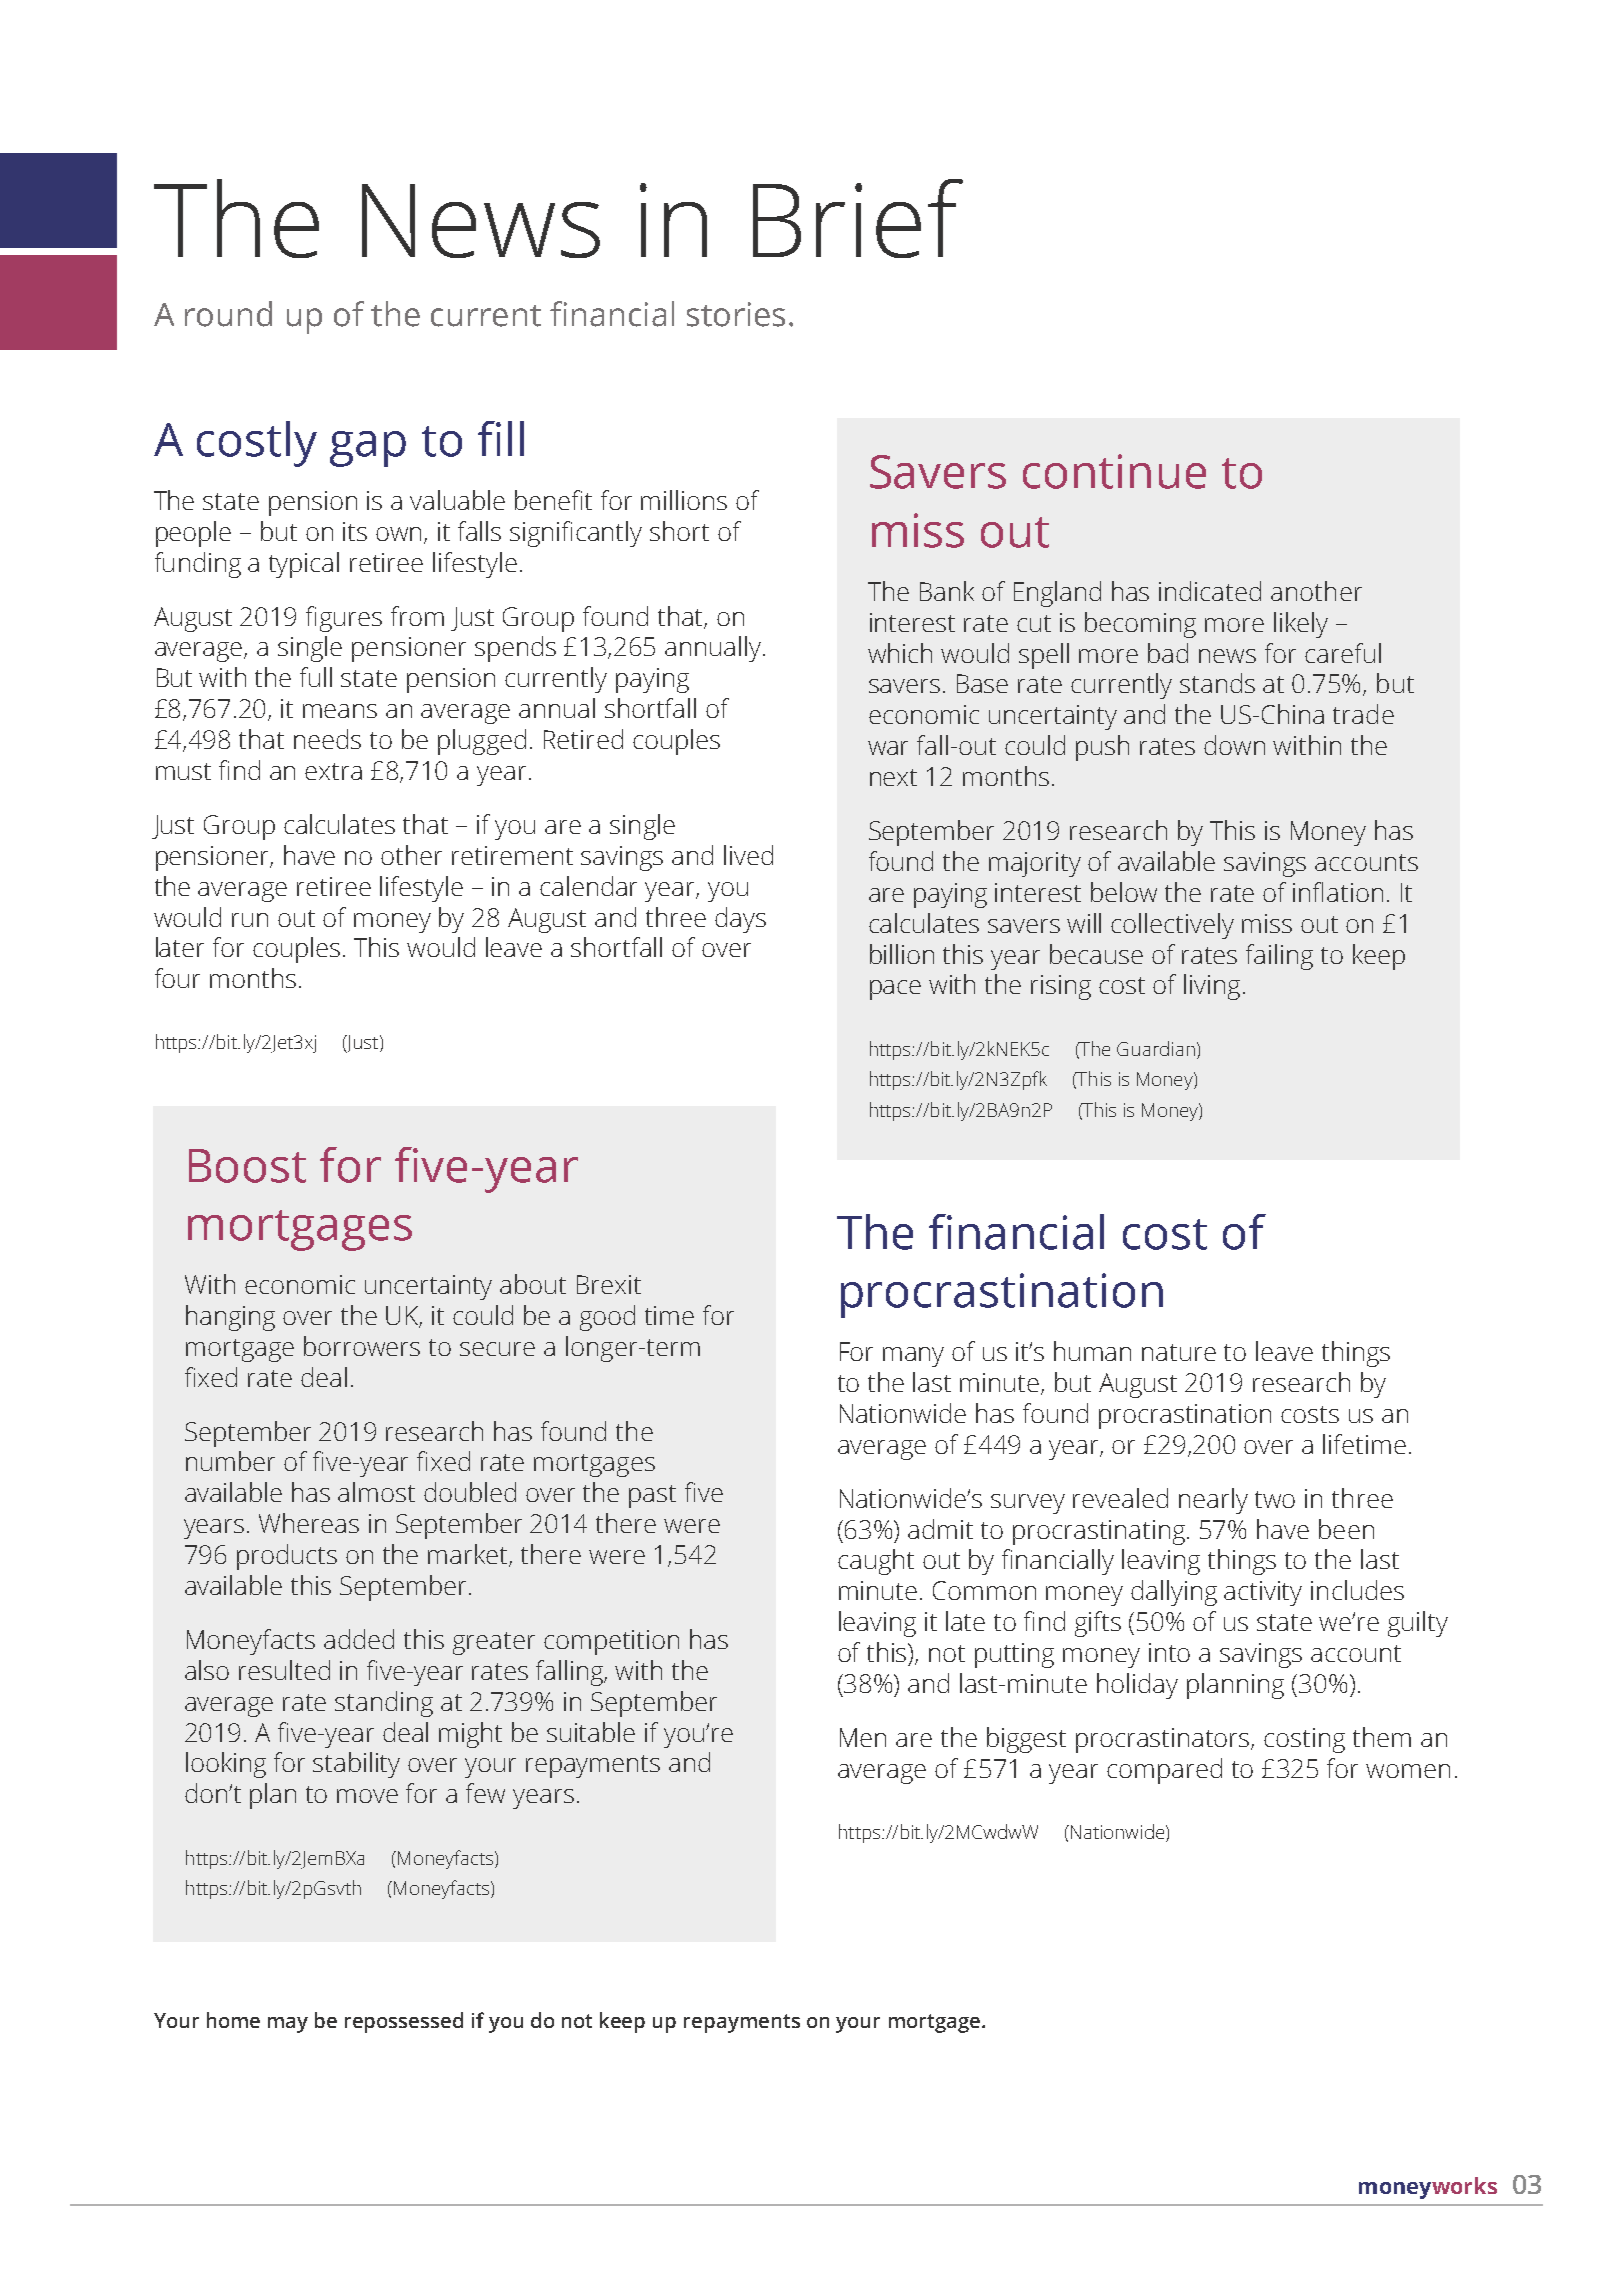 The height and width of the page is (2281, 1613). I want to click on continue, so click(1114, 471).
